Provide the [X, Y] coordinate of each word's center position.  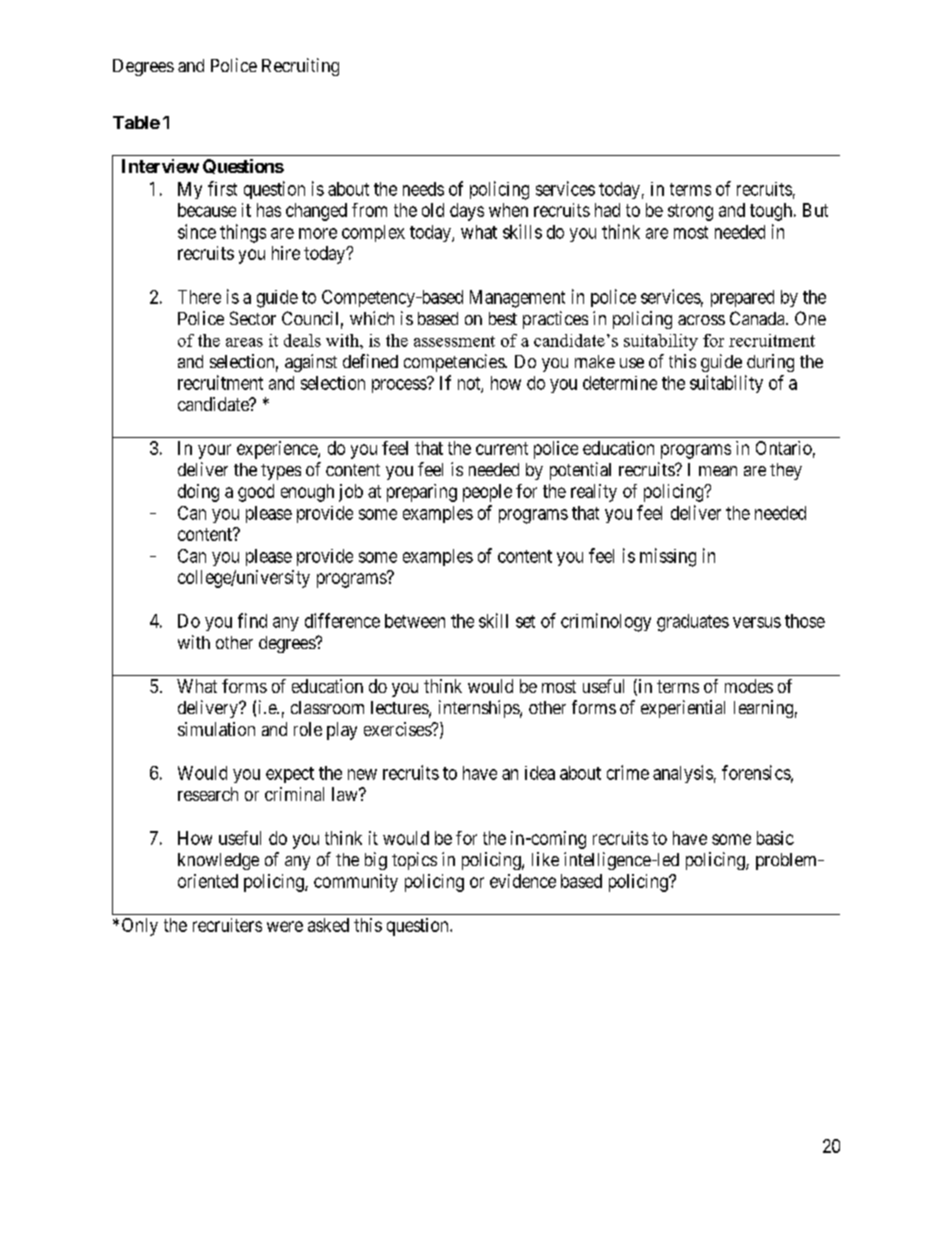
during [770, 363]
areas [244, 342]
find [252, 620]
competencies [455, 363]
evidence [523, 881]
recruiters [227, 925]
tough [771, 212]
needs [423, 189]
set [525, 621]
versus [757, 622]
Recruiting [300, 67]
